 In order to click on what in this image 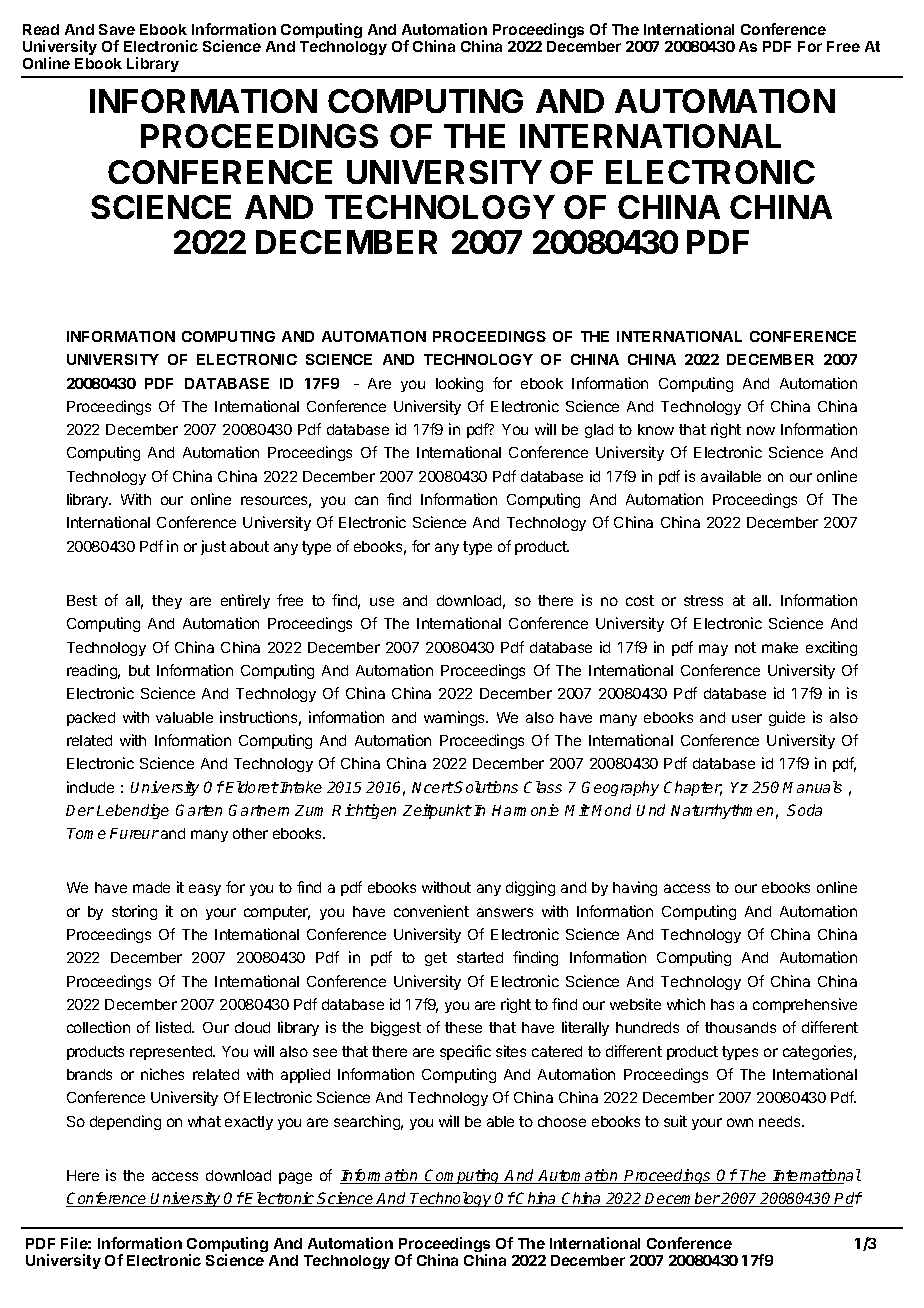, I will do `click(204, 1121)`.
